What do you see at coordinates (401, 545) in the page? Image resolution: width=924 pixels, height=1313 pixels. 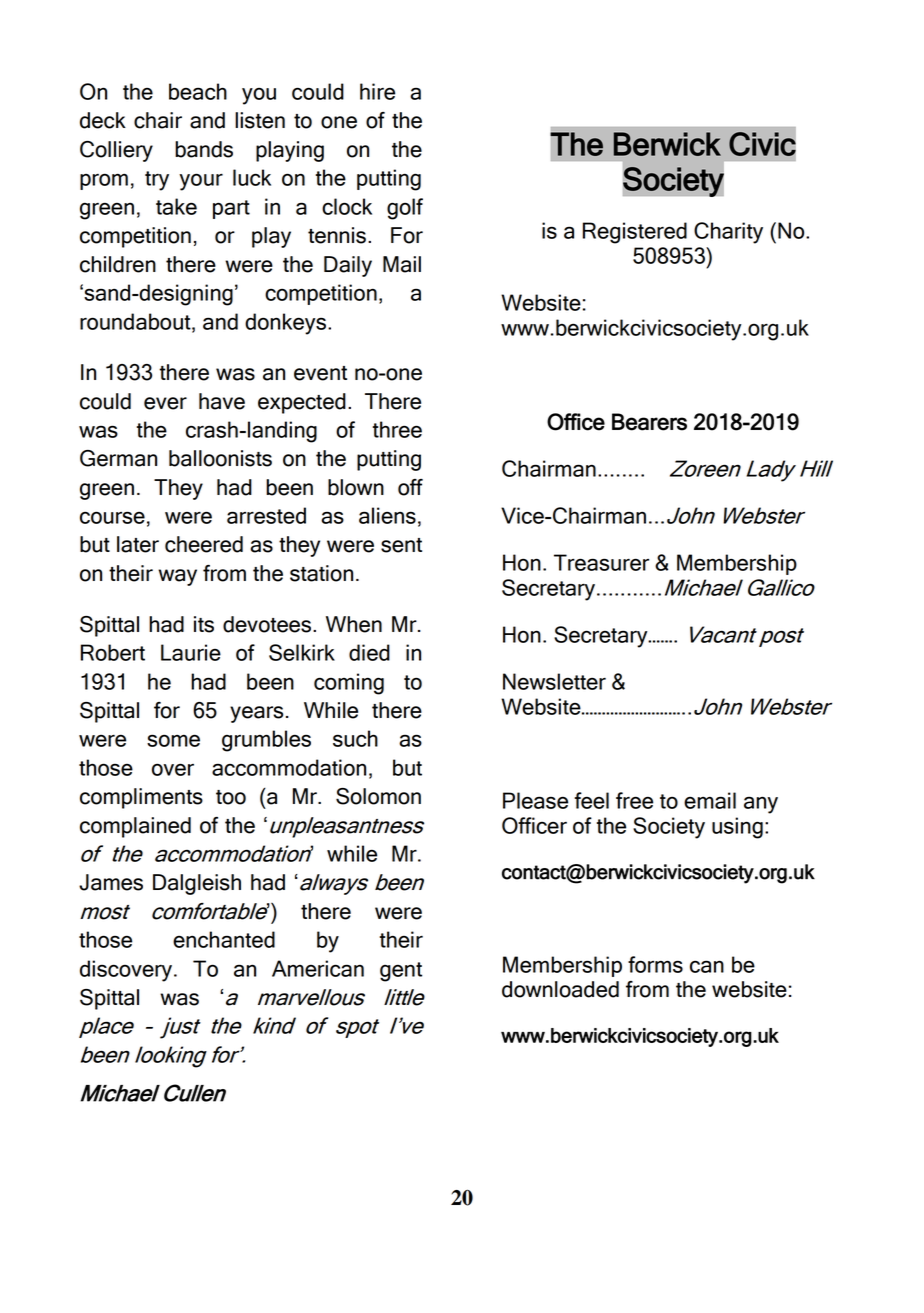 I see `sent` at bounding box center [401, 545].
